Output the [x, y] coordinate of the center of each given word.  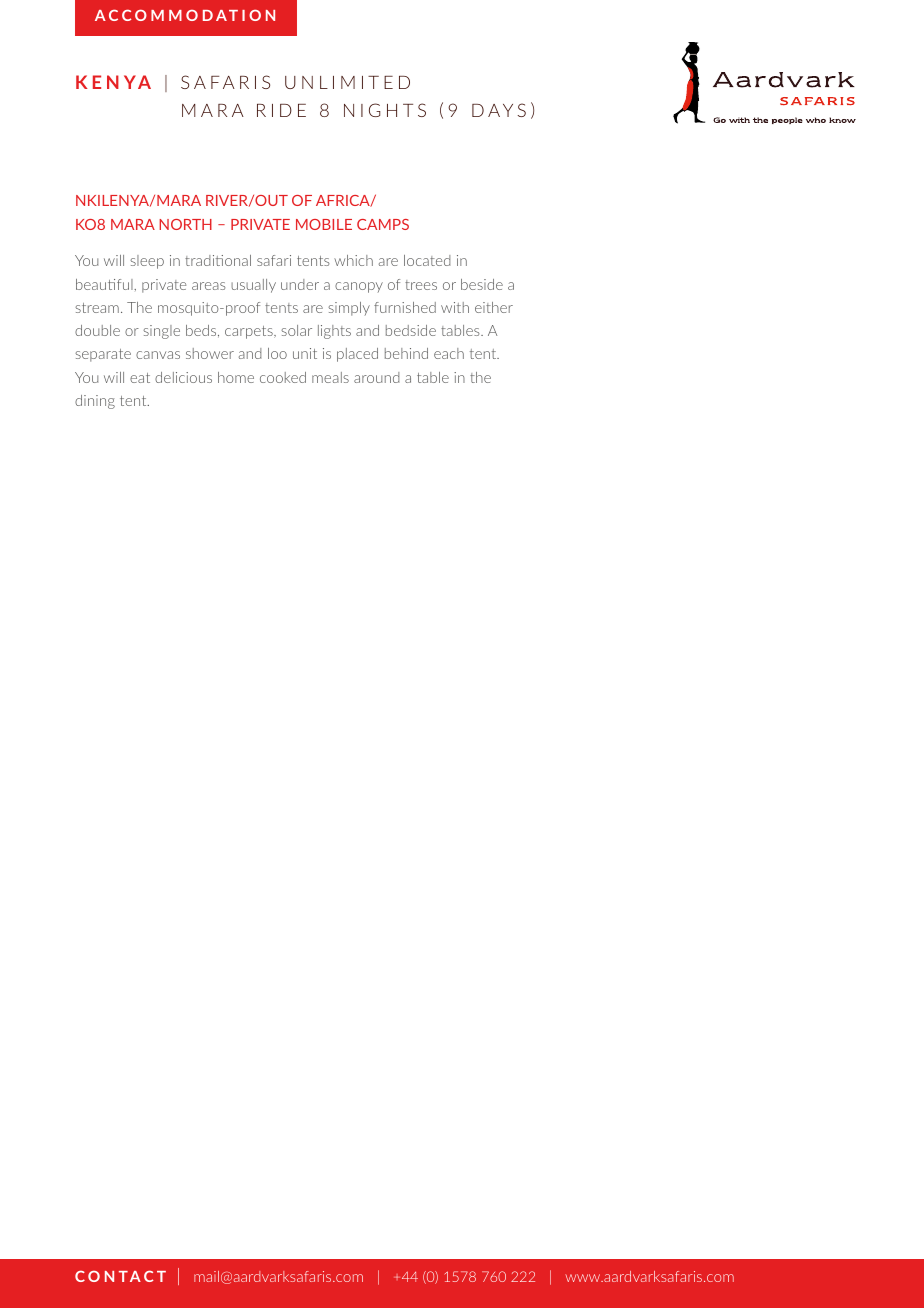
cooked [283, 377]
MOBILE [324, 224]
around [376, 377]
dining [95, 402]
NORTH [185, 224]
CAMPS [383, 224]
